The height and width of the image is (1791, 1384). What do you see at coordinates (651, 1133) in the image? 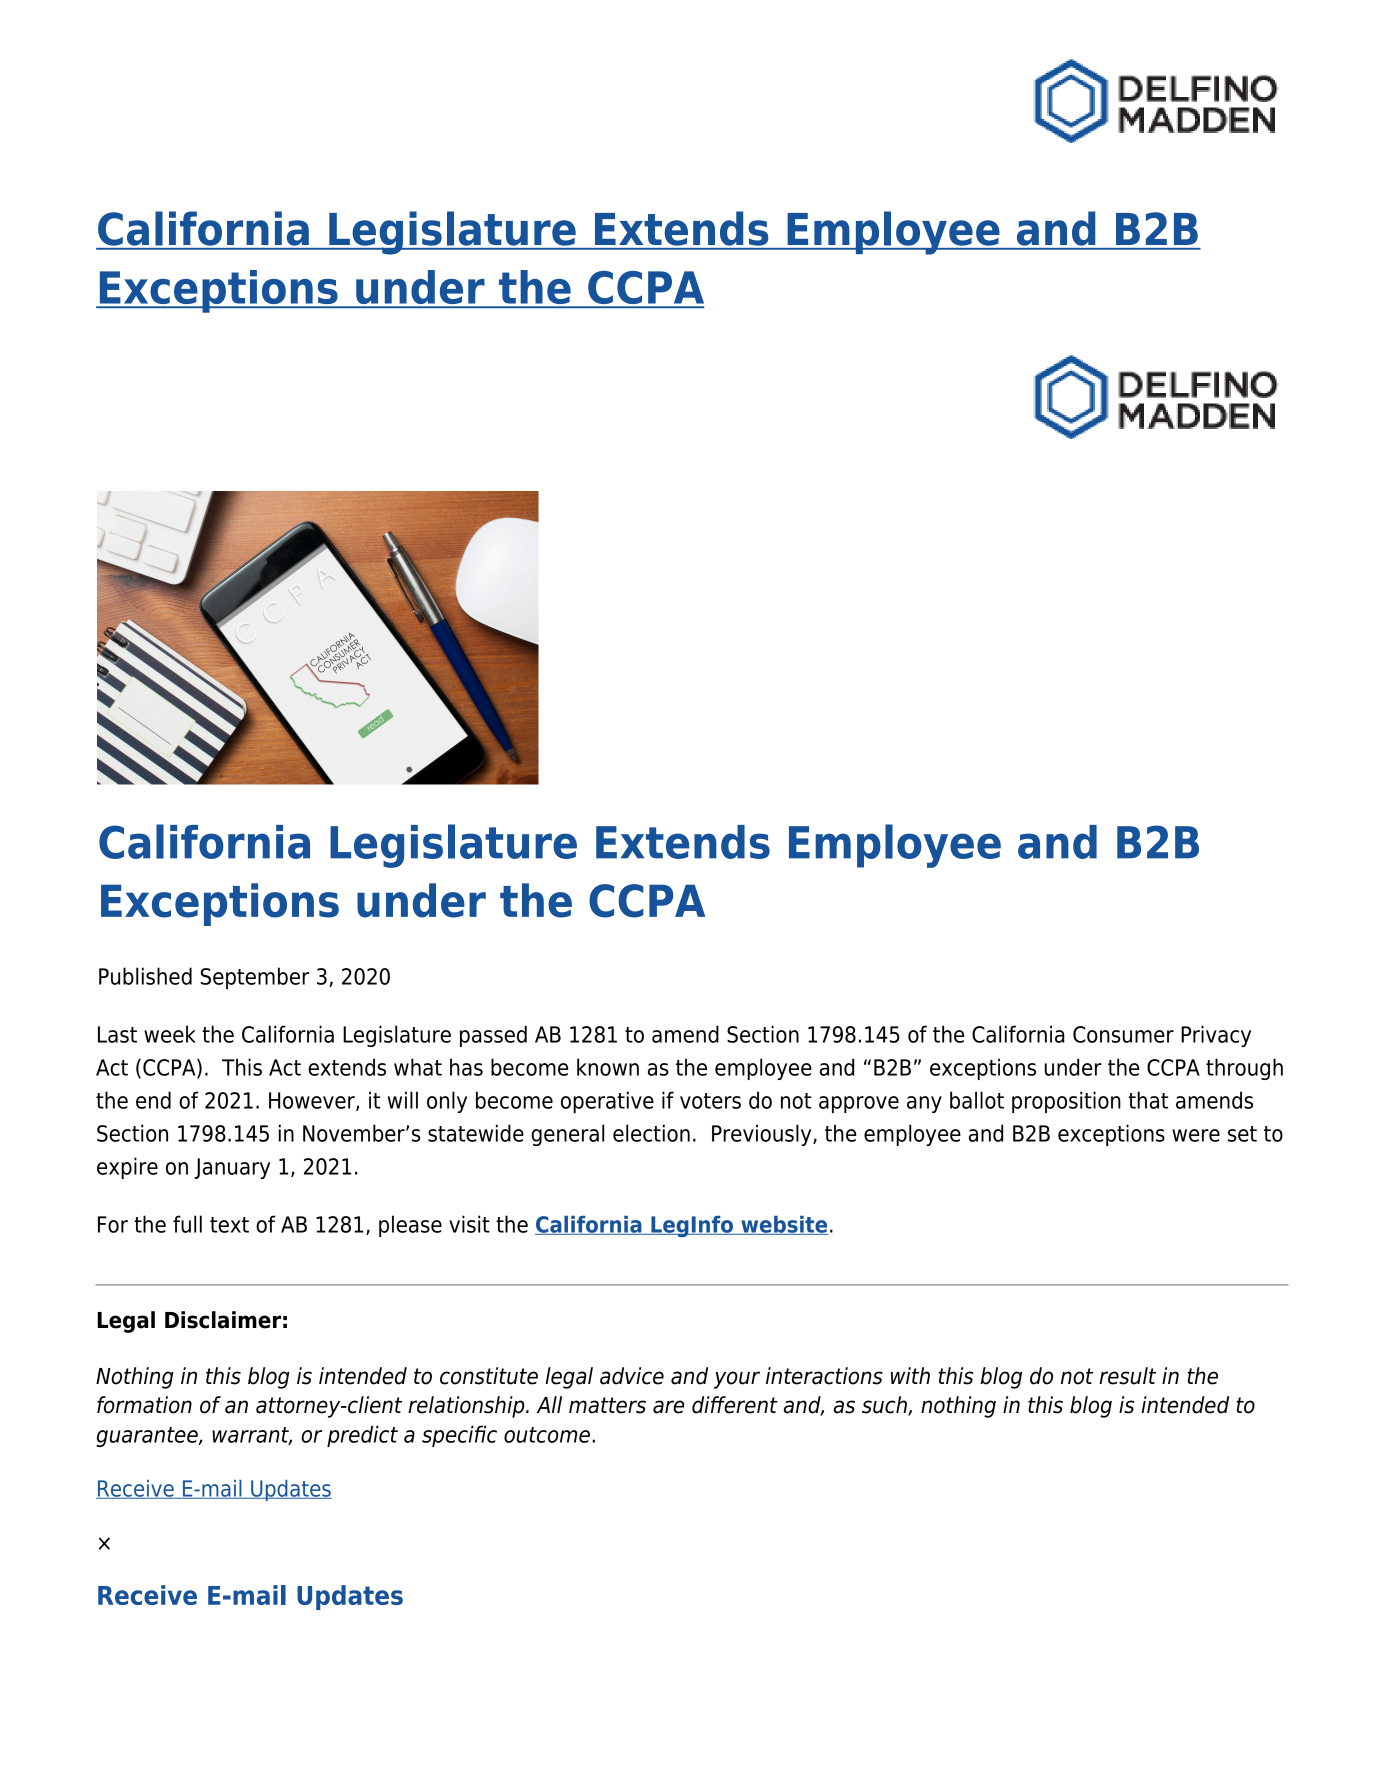
I see `election` at bounding box center [651, 1133].
